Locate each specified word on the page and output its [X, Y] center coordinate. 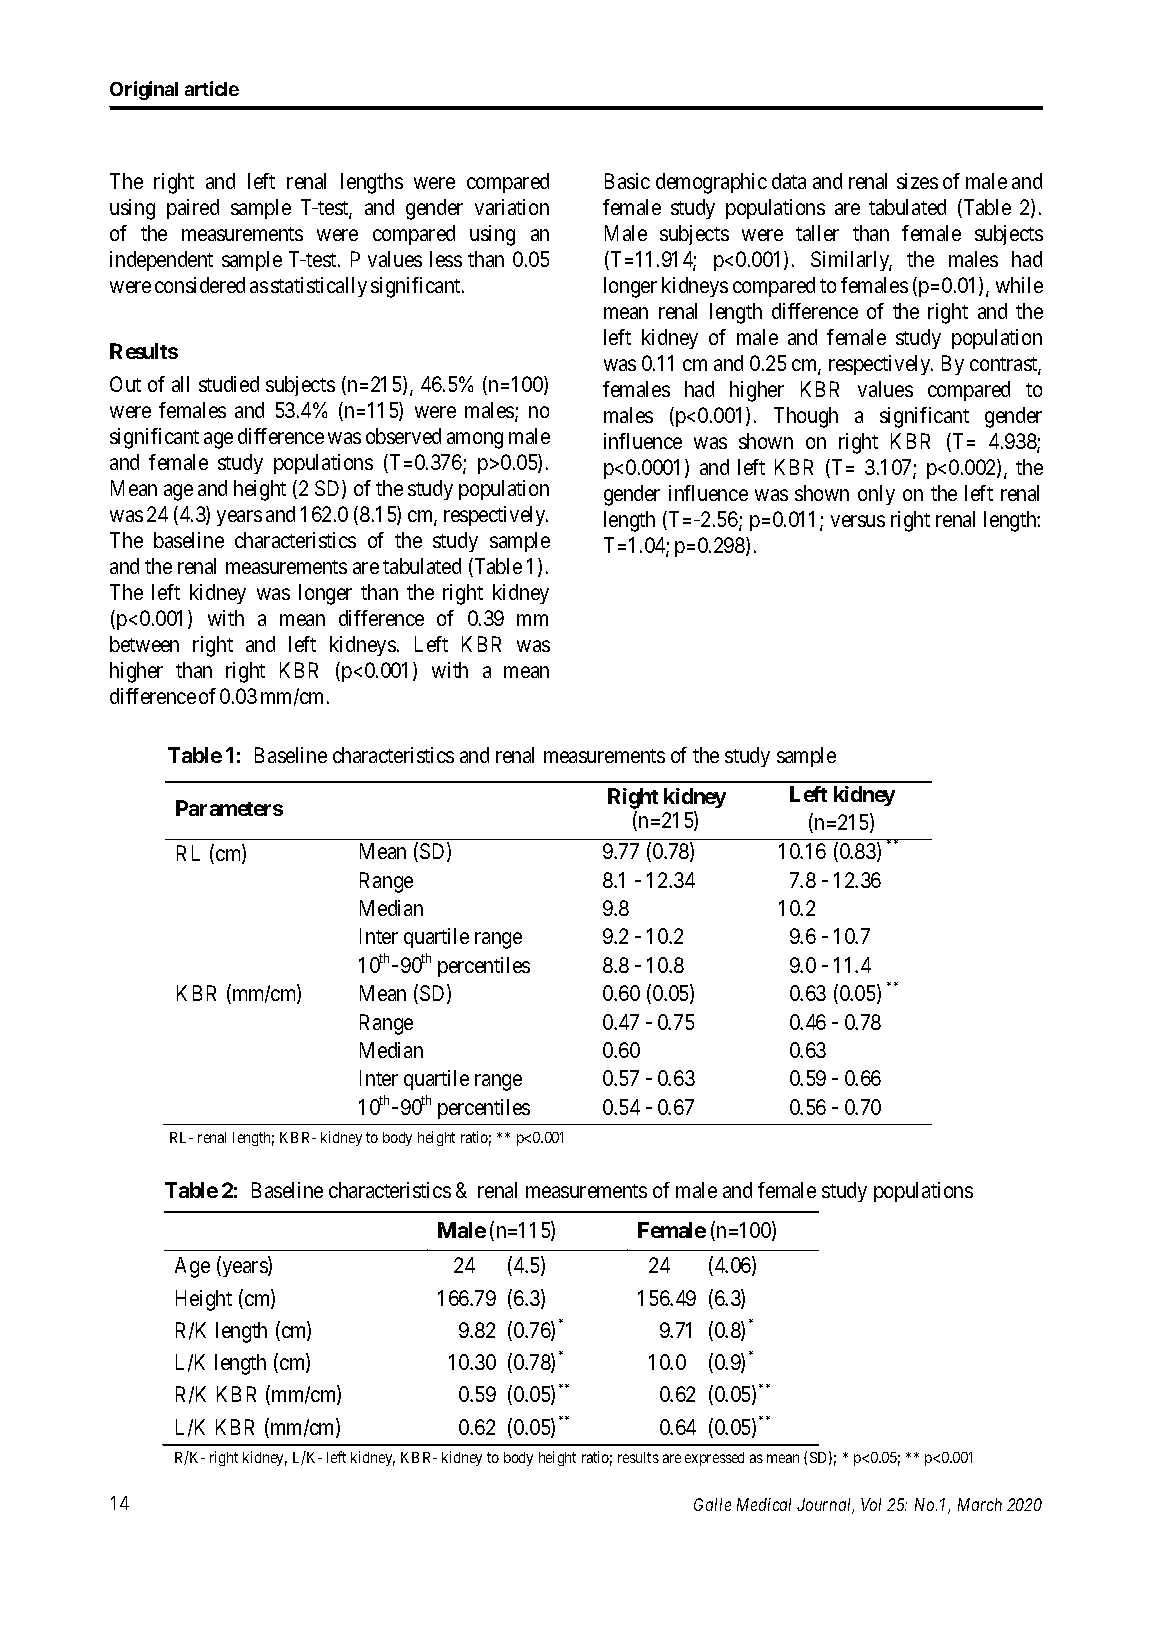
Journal [825, 1506]
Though [806, 417]
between [144, 644]
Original [144, 90]
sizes [917, 181]
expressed [714, 1459]
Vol [871, 1504]
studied [229, 384]
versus [858, 521]
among [475, 440]
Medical [764, 1504]
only [876, 495]
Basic [627, 181]
